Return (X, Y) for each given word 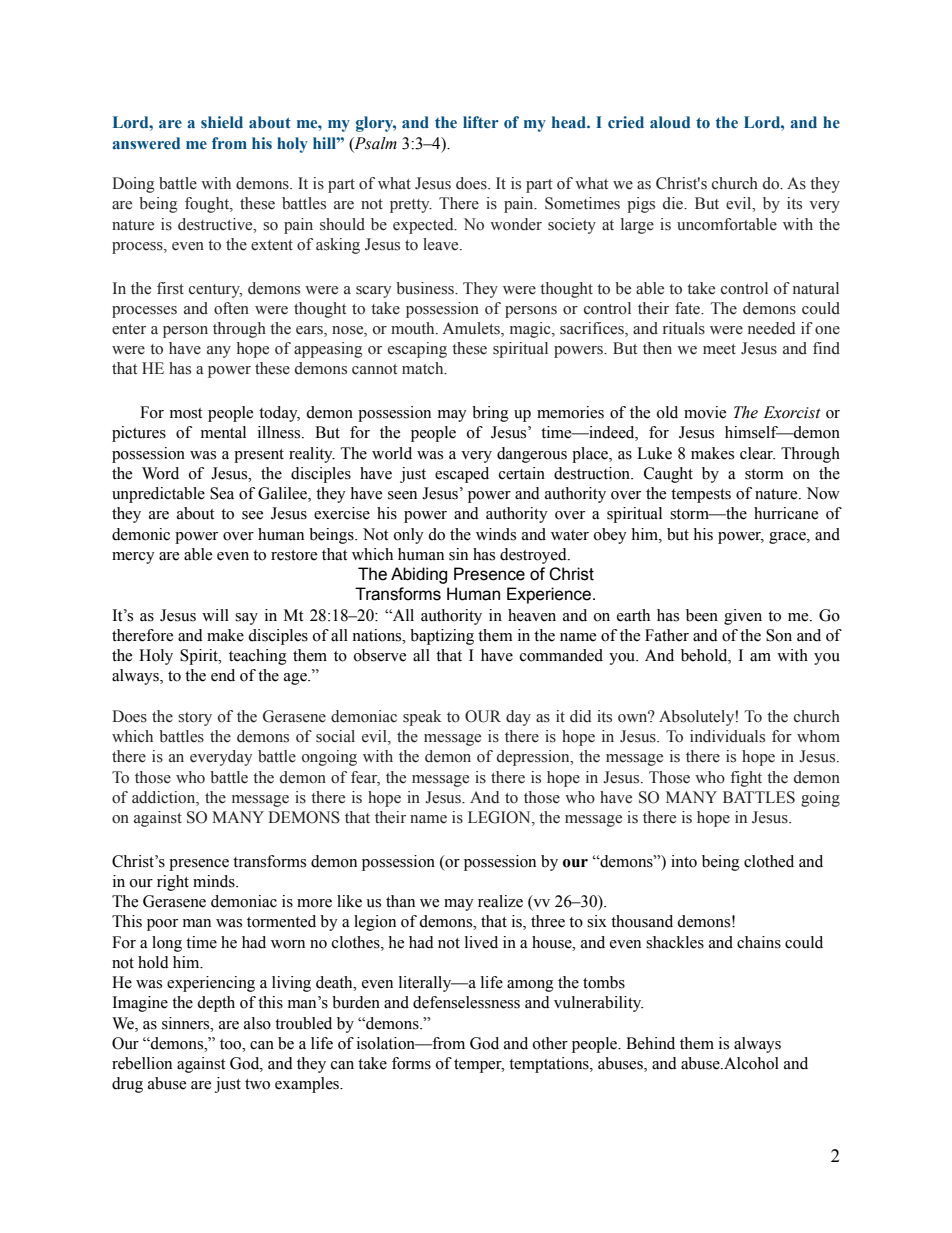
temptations (550, 1065)
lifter (481, 122)
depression (534, 758)
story (195, 719)
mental (223, 432)
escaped (462, 475)
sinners (187, 1023)
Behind (650, 1043)
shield (222, 122)
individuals (727, 736)
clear (757, 453)
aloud (670, 122)
